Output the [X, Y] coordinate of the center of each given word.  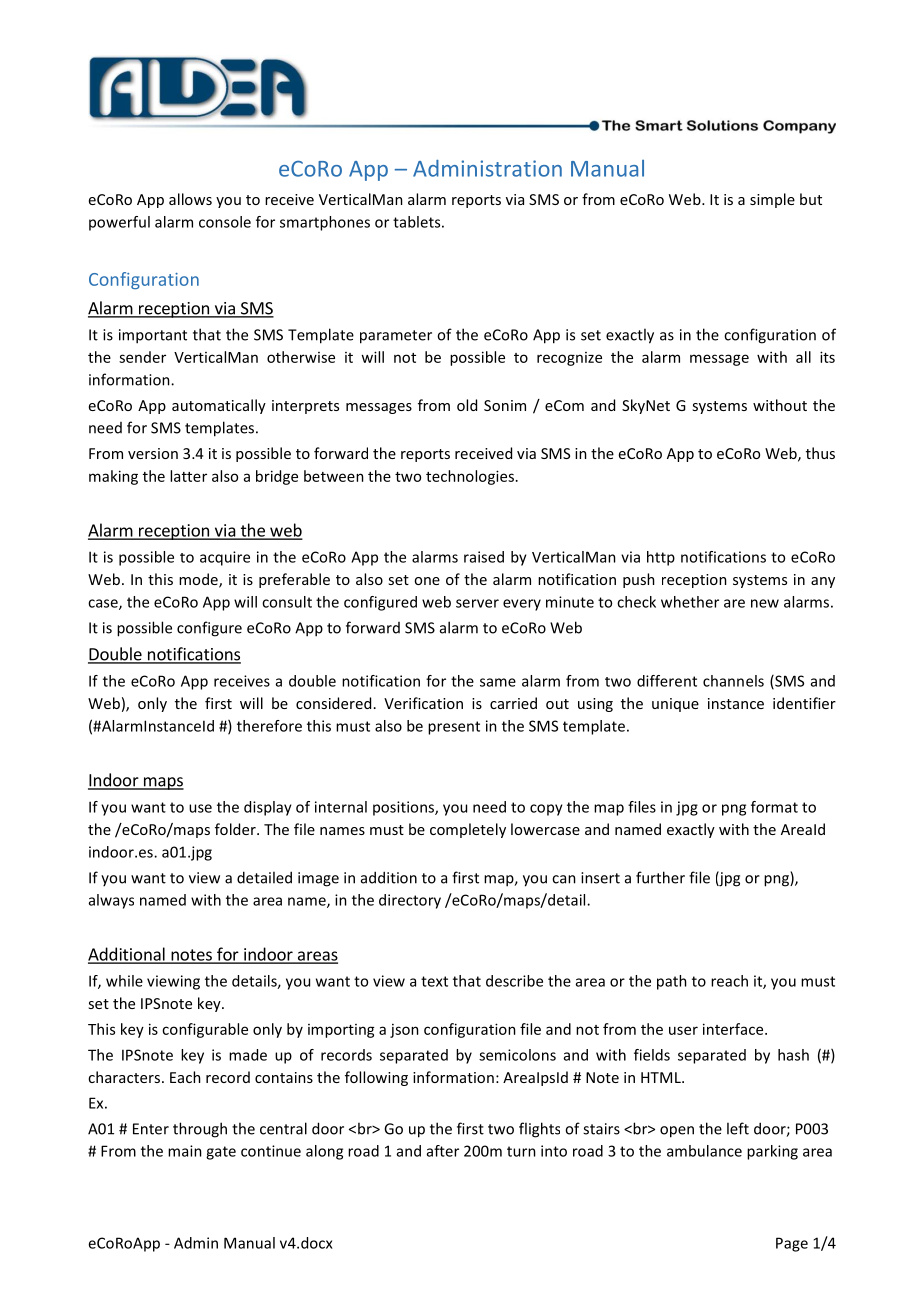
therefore [269, 726]
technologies [470, 477]
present [454, 728]
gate [221, 1153]
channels [733, 681]
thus [820, 453]
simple [772, 200]
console [225, 222]
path [672, 982]
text [434, 981]
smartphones [325, 223]
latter [188, 476]
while [124, 981]
